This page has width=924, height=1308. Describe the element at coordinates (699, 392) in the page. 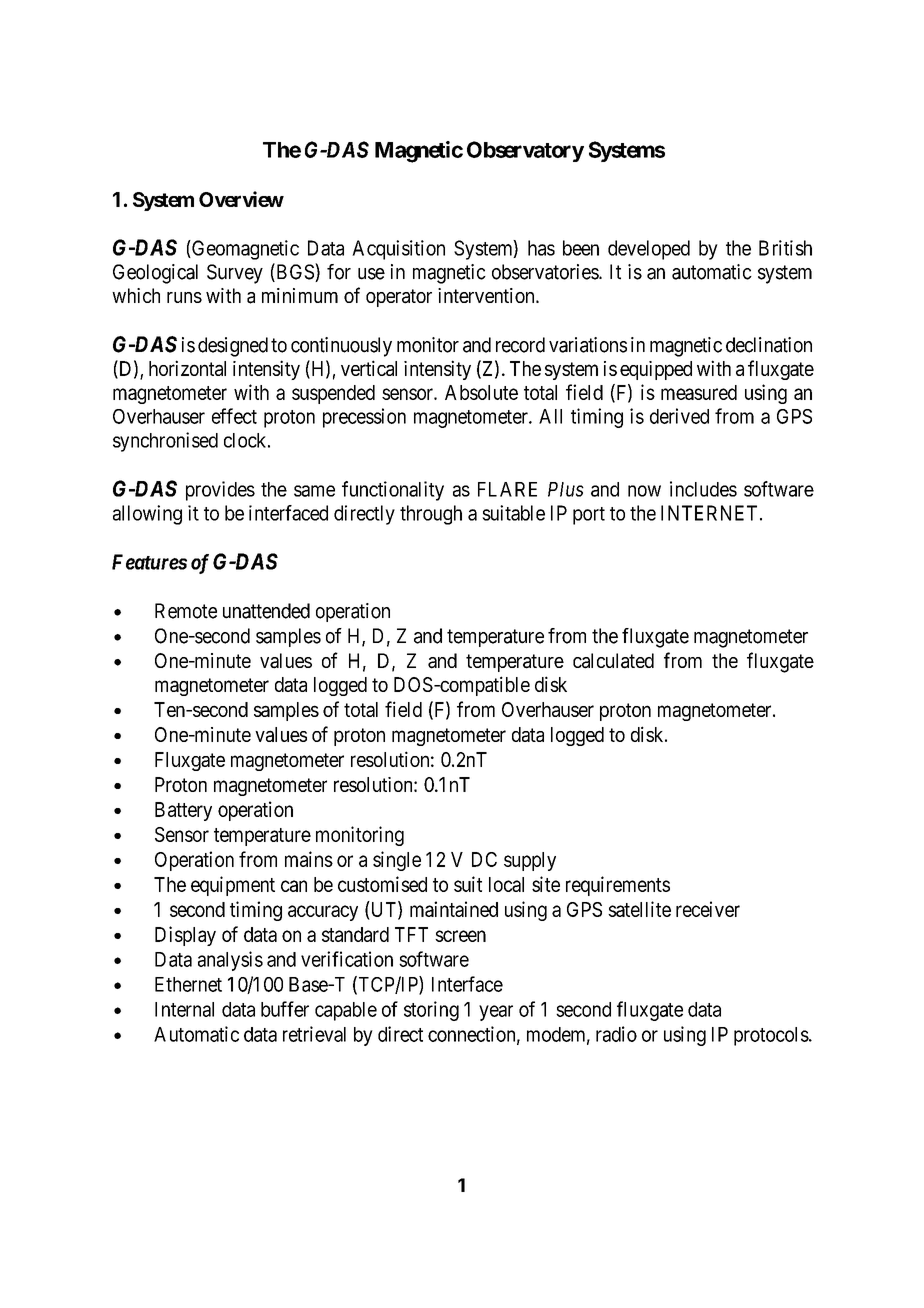

I see `measured` at that location.
